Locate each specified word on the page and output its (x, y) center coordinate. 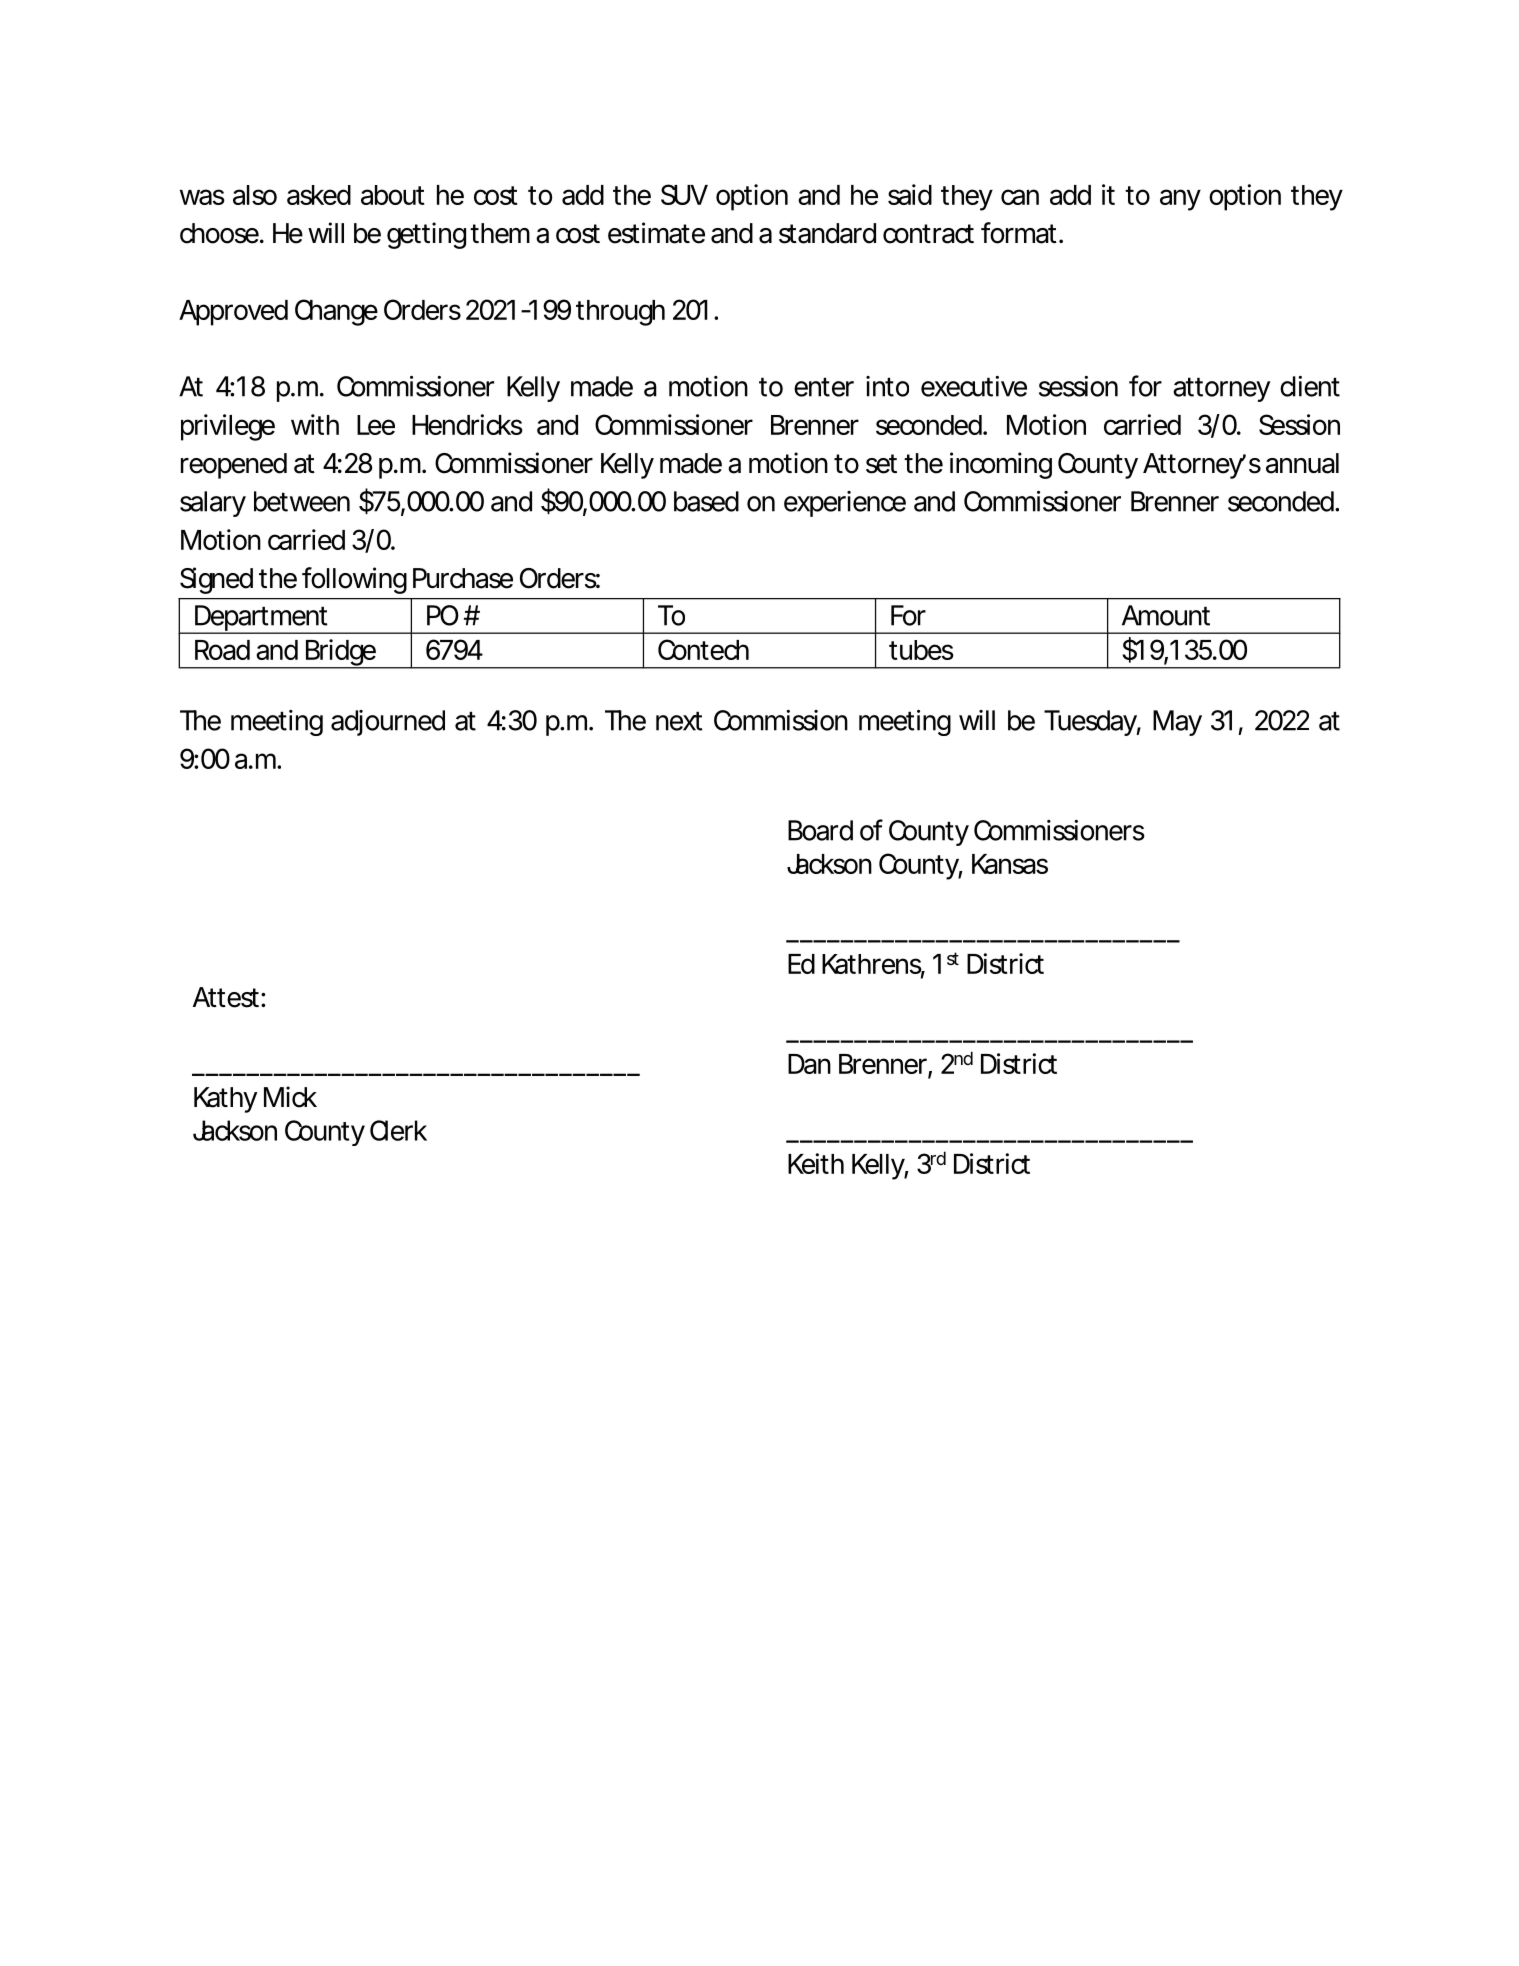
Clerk (398, 1130)
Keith (816, 1163)
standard (827, 233)
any (1180, 200)
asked (319, 195)
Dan (809, 1064)
